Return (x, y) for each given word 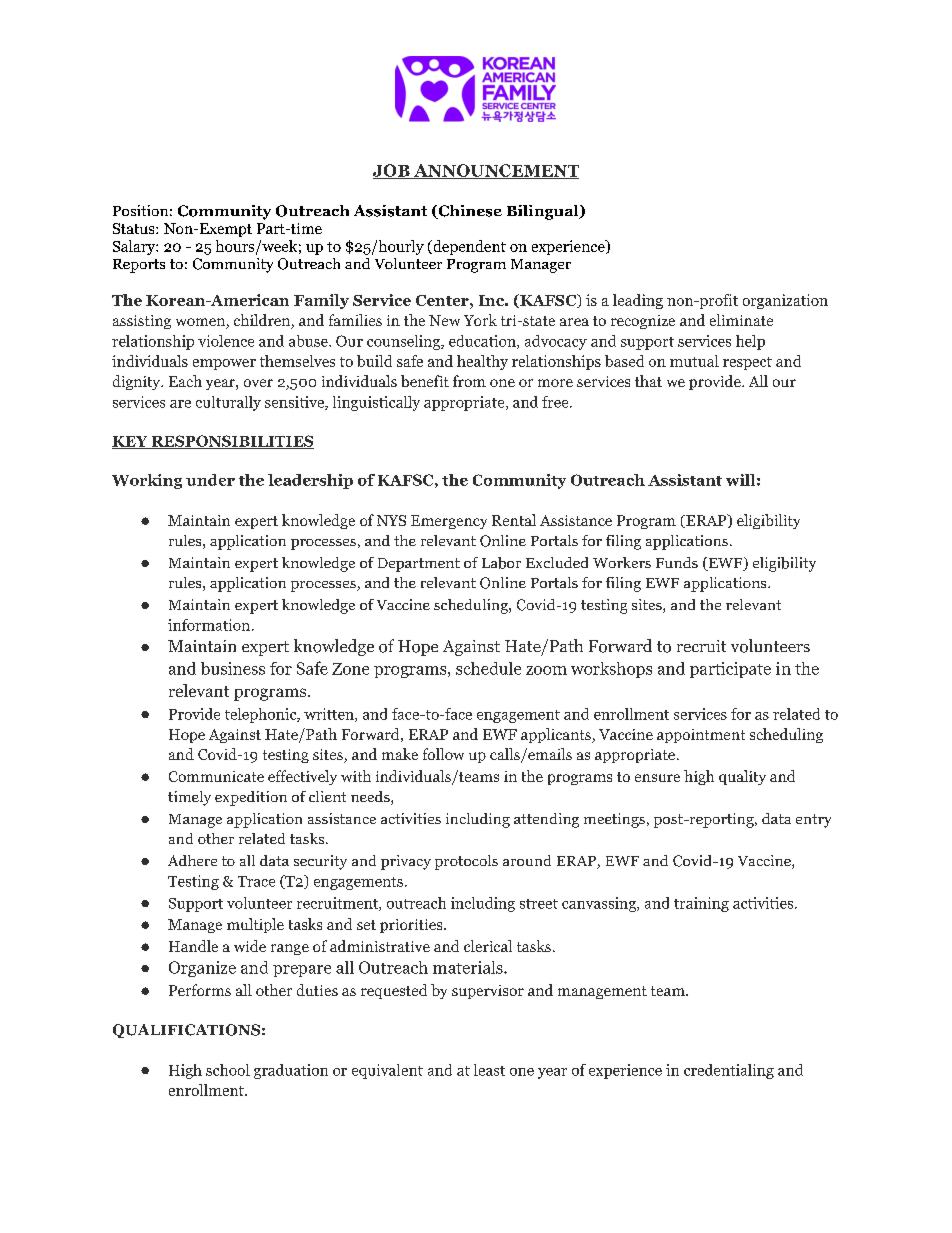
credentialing (729, 1071)
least (489, 1070)
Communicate (216, 776)
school (228, 1070)
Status (135, 228)
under (210, 480)
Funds (677, 562)
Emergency (449, 522)
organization (785, 301)
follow (443, 754)
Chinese (469, 212)
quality (742, 777)
